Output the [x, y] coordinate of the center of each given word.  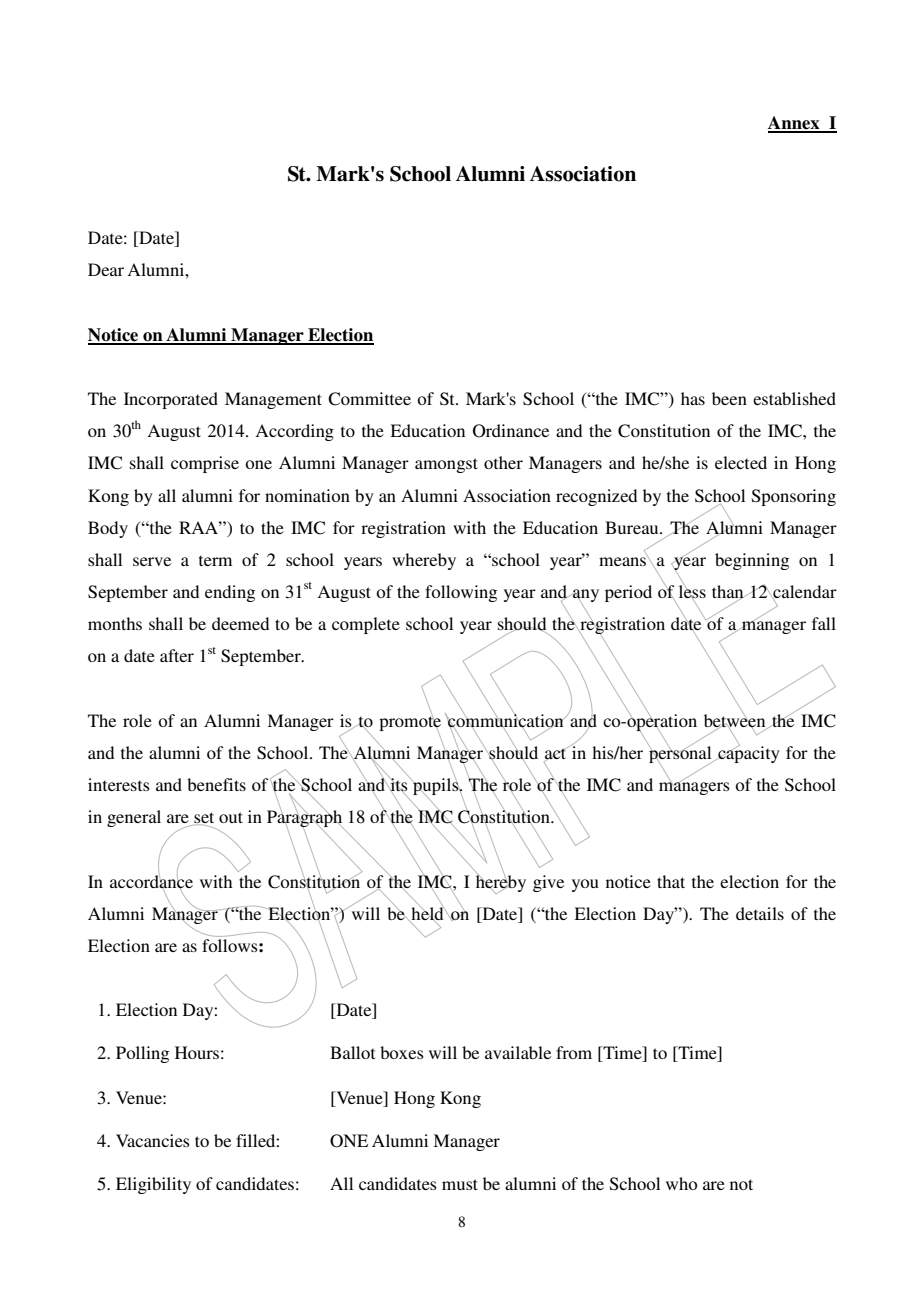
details [760, 913]
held [427, 913]
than [728, 593]
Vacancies [153, 1140]
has [693, 398]
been [729, 398]
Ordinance [511, 431]
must [460, 1184]
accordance [151, 881]
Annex [795, 124]
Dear [106, 269]
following [461, 593]
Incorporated [171, 400]
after [177, 655]
